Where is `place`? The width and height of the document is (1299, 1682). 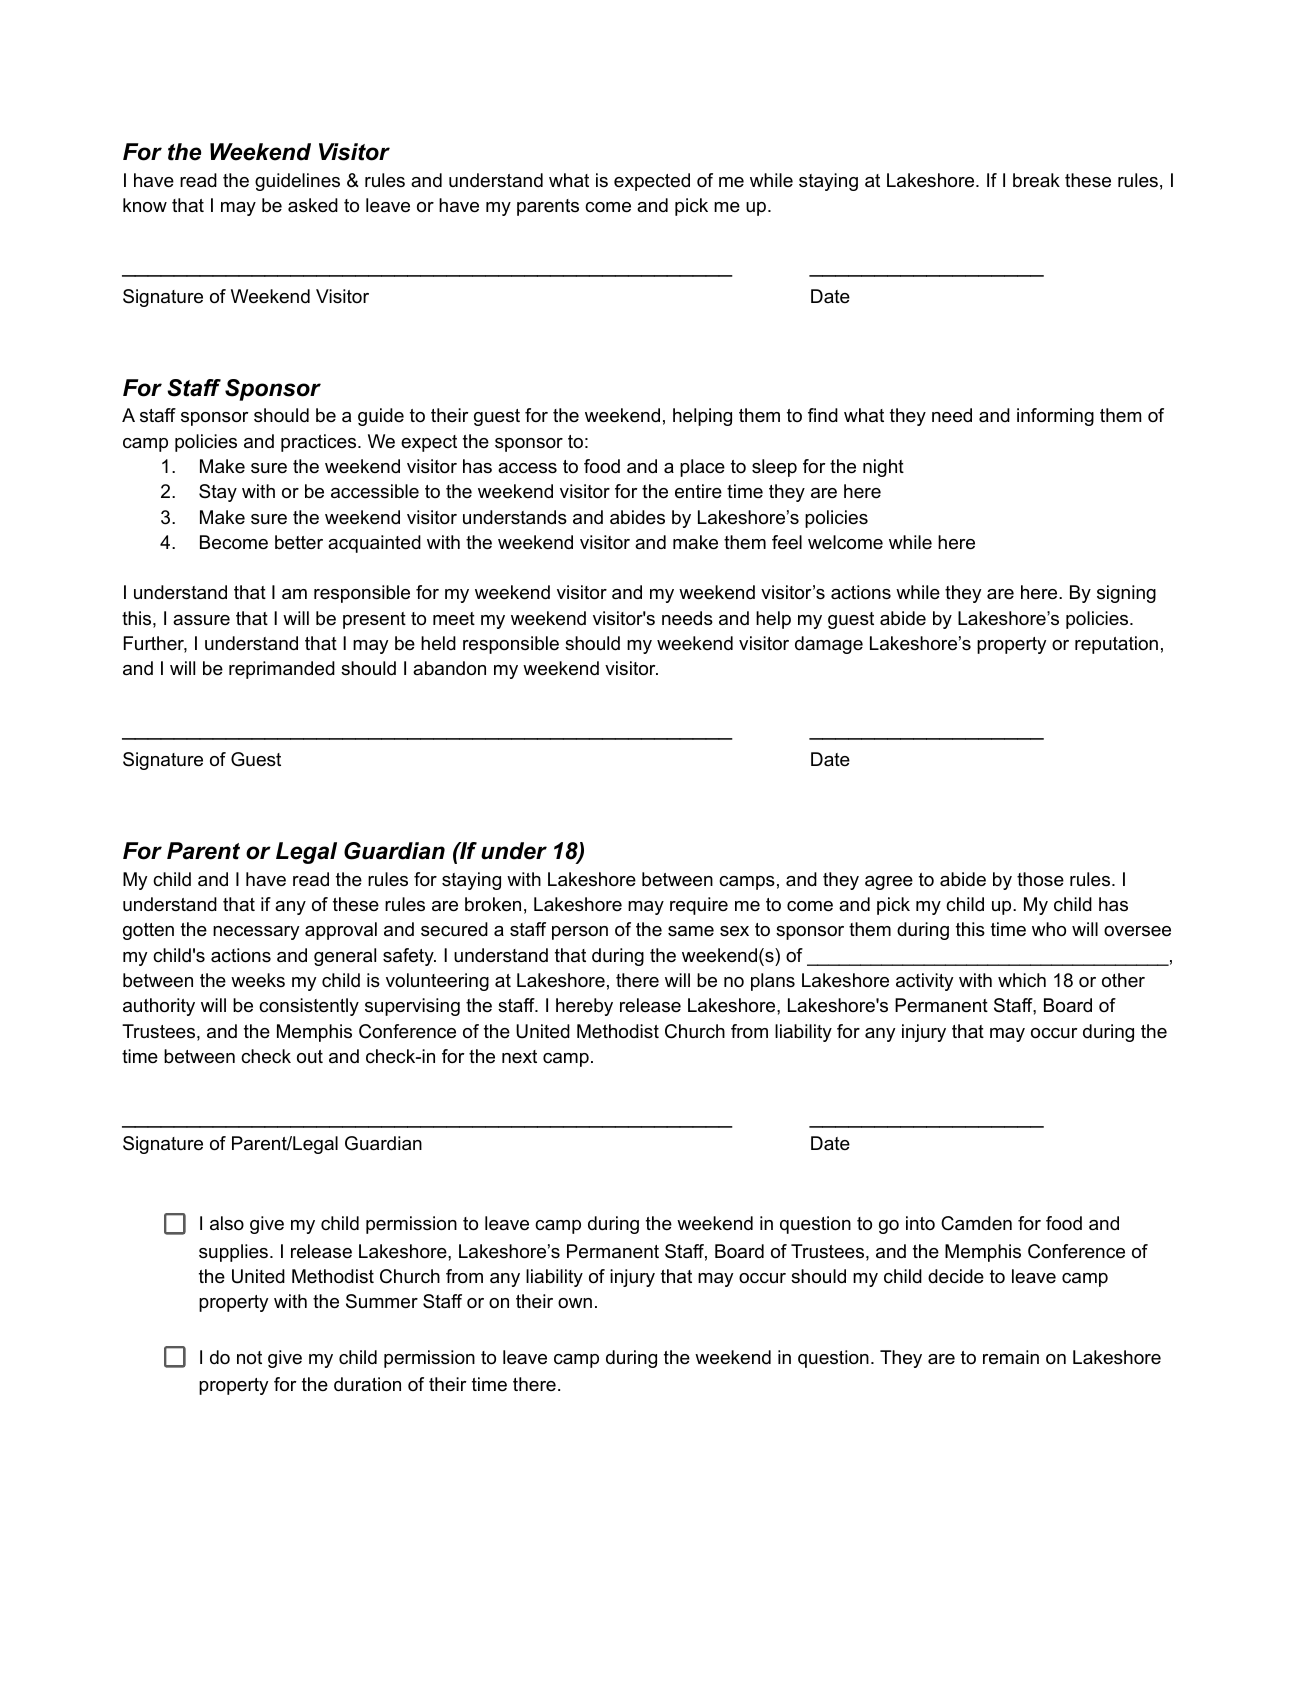
place is located at coordinates (702, 468).
